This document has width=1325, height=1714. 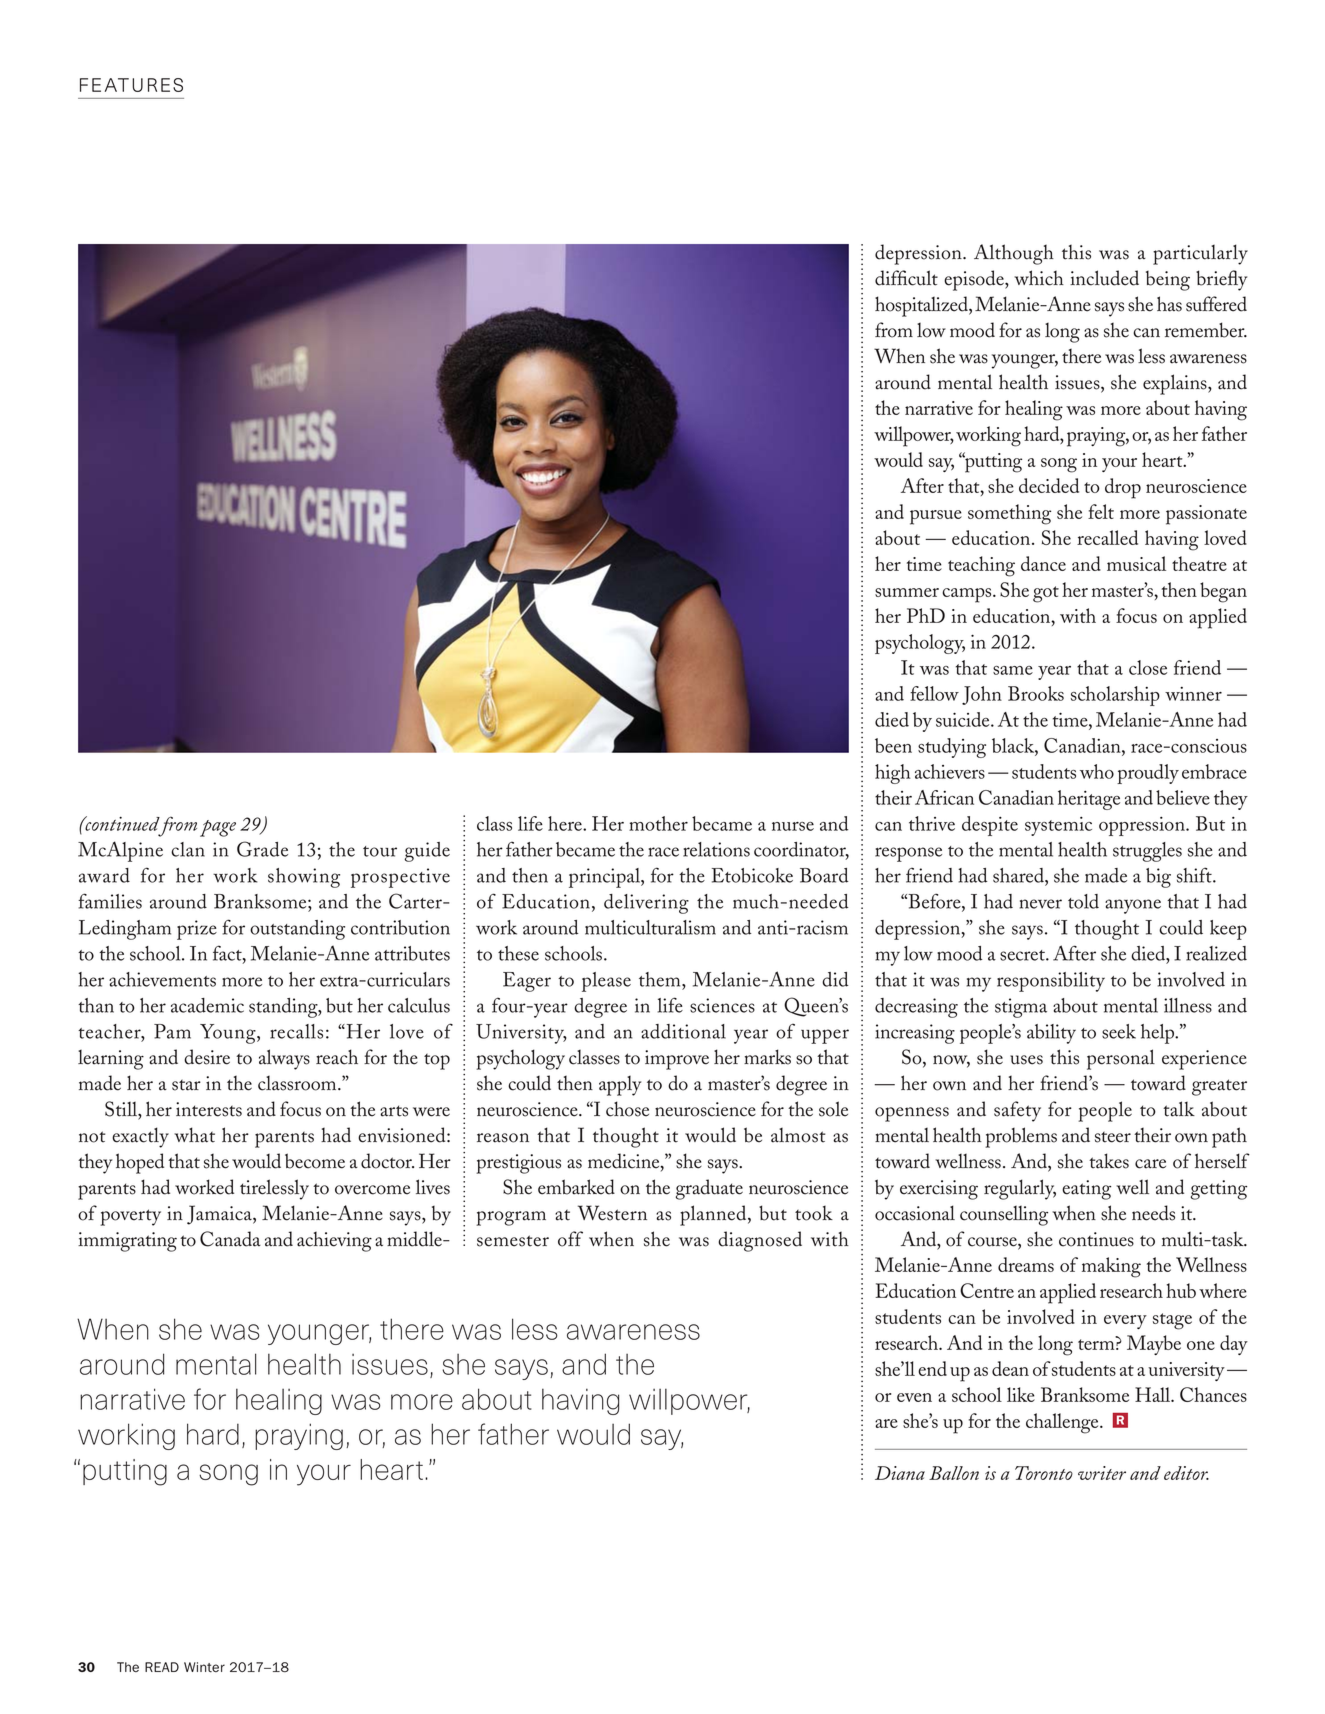 I want to click on episode, so click(x=975, y=280).
